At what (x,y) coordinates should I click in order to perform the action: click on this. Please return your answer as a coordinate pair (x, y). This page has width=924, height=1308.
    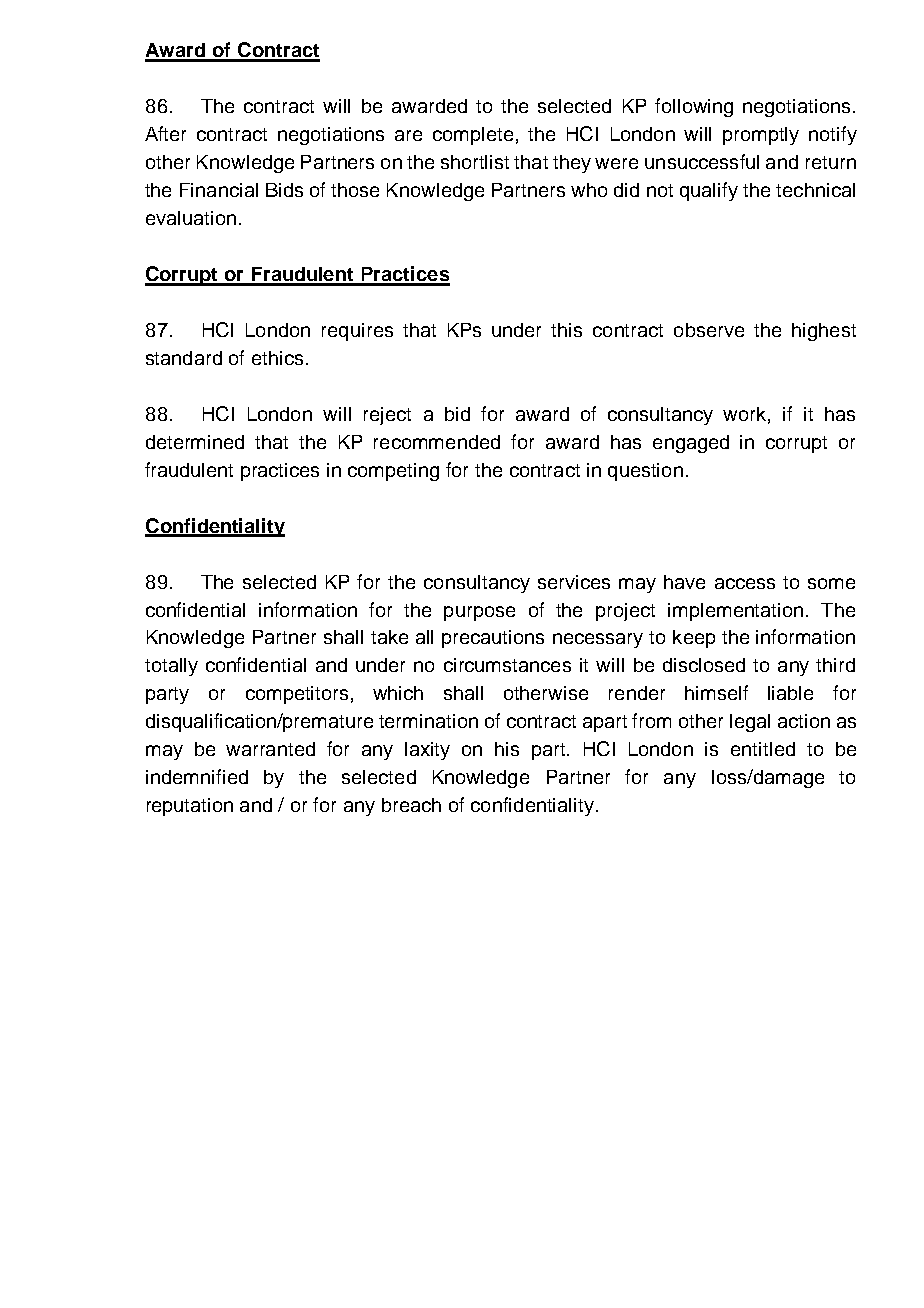
    Looking at the image, I should click on (566, 330).
